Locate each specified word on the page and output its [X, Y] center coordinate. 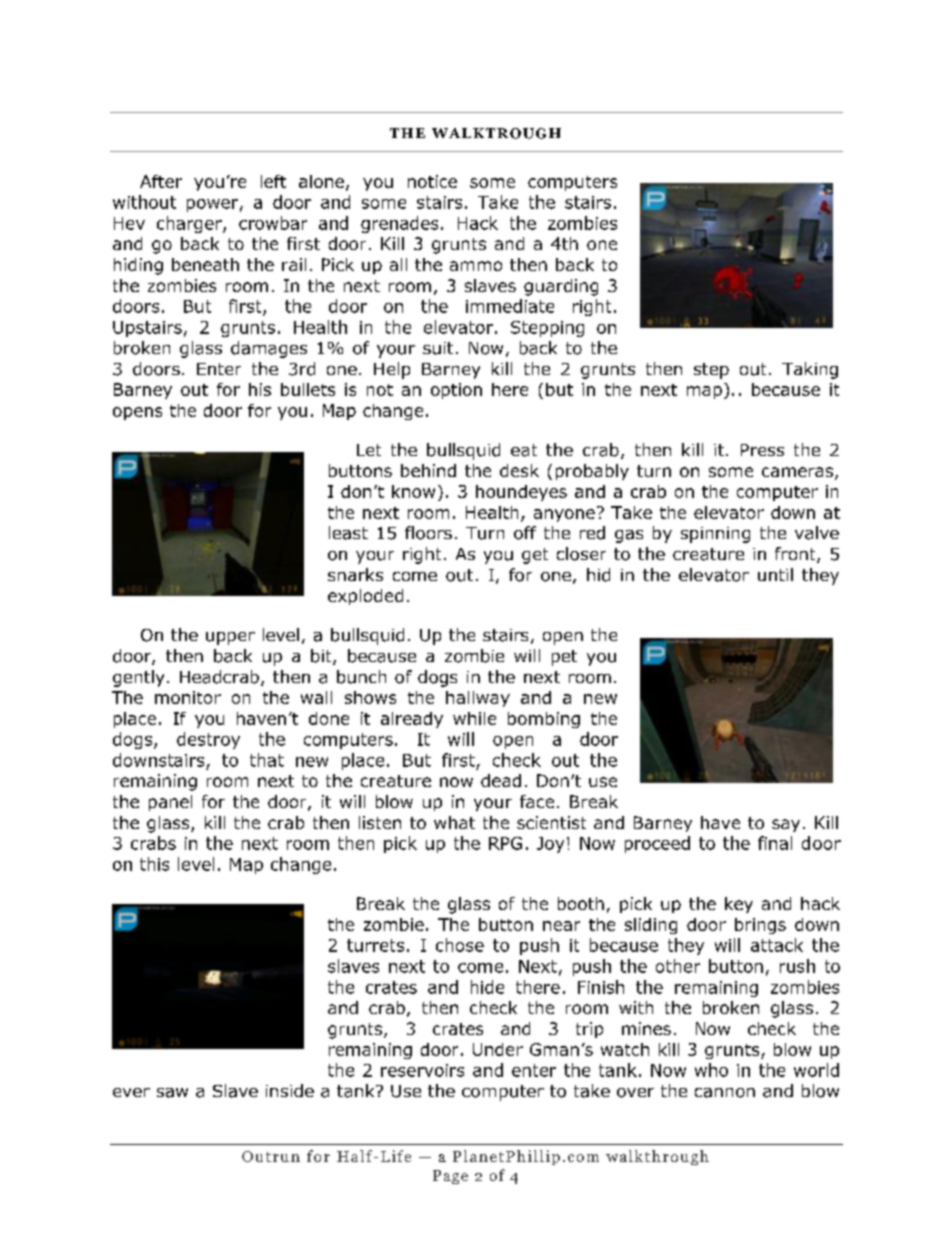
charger [190, 224]
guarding [561, 287]
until [775, 574]
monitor [188, 697]
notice [432, 181]
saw [172, 1093]
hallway [478, 699]
